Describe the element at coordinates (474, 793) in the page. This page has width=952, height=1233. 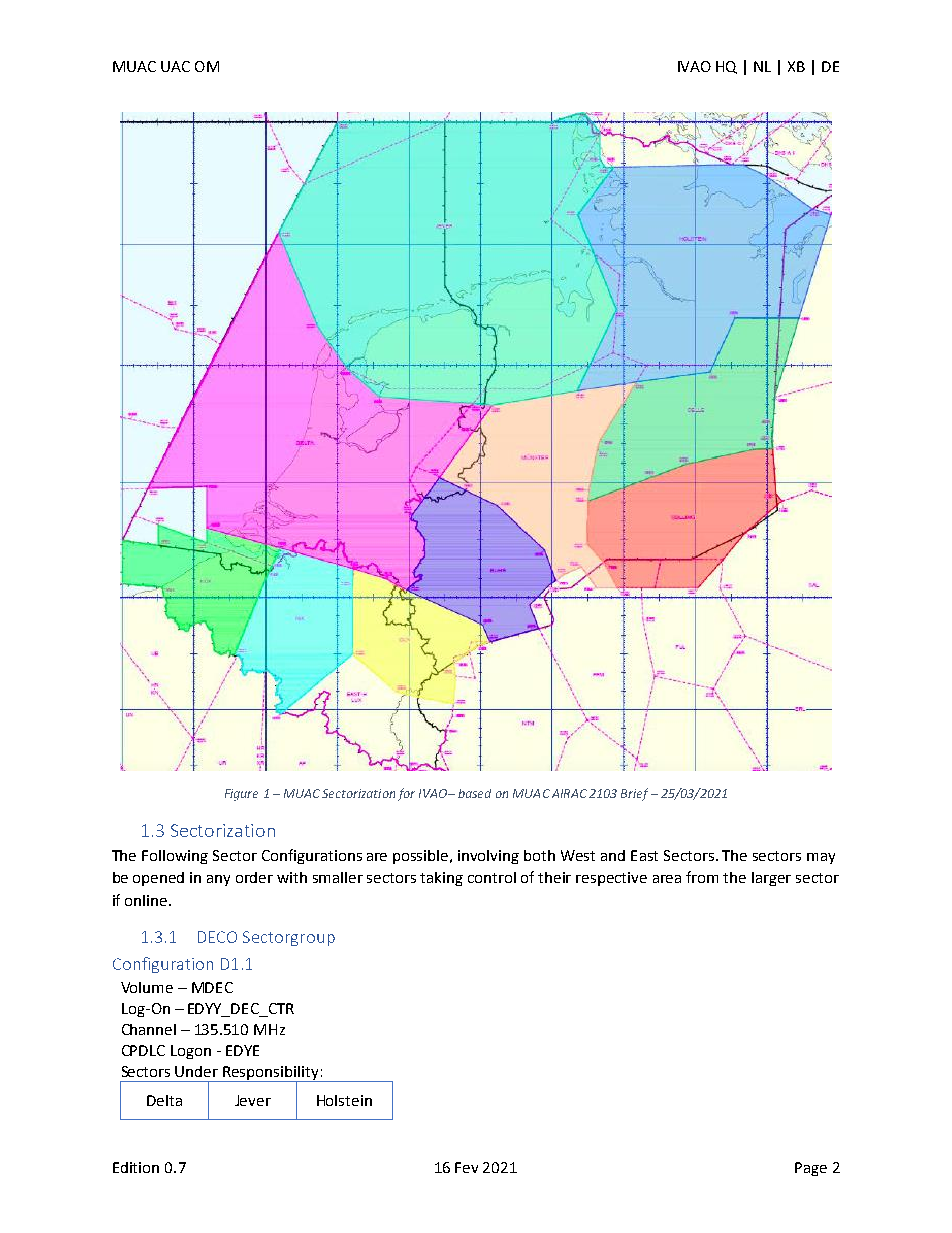
I see `based` at that location.
